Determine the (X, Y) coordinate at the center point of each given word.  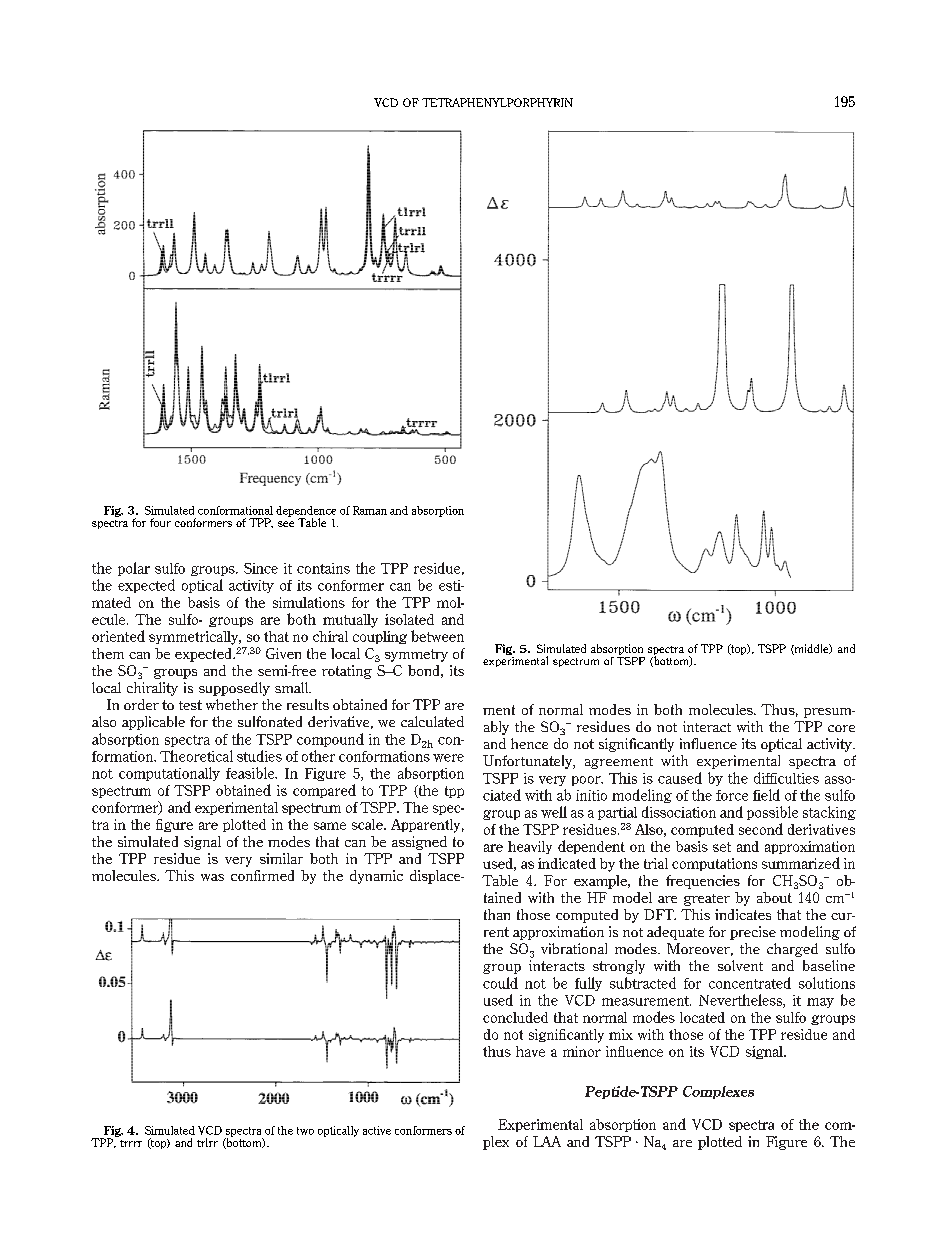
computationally (169, 774)
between (437, 636)
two (305, 1131)
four (160, 522)
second (761, 829)
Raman (370, 510)
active (377, 1130)
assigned (419, 843)
